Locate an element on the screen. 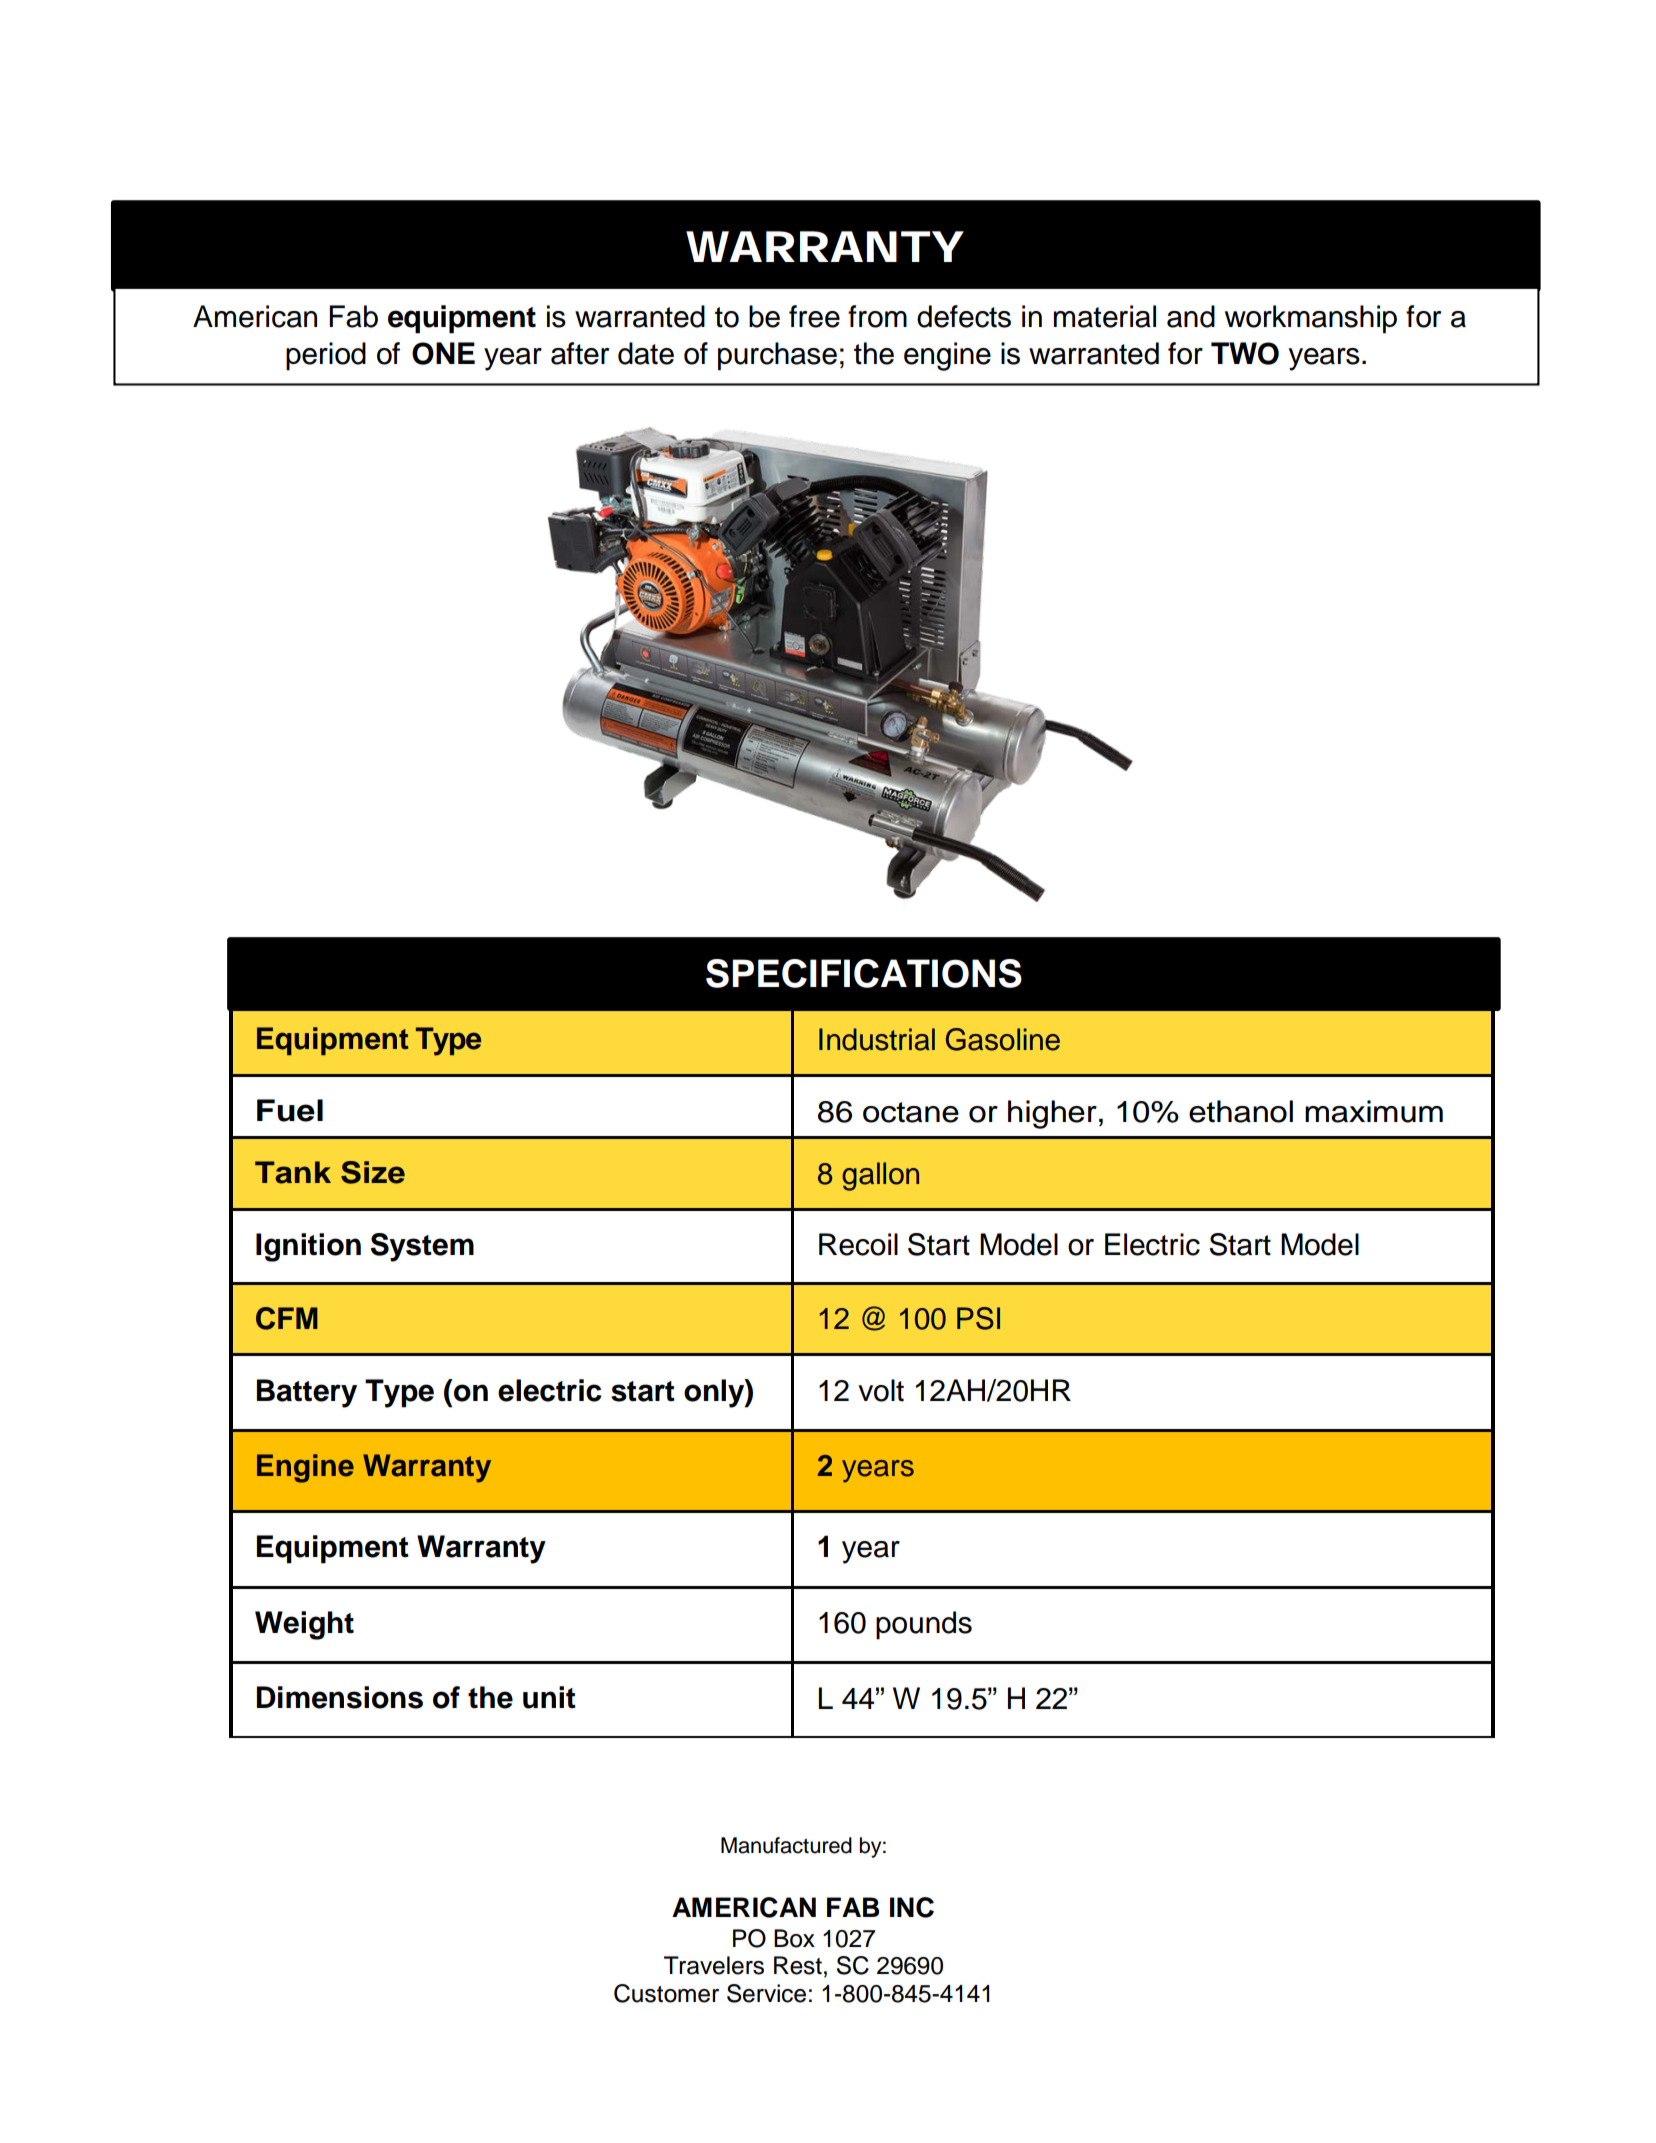 The height and width of the screenshot is (2143, 1656). Customer is located at coordinates (666, 1993).
